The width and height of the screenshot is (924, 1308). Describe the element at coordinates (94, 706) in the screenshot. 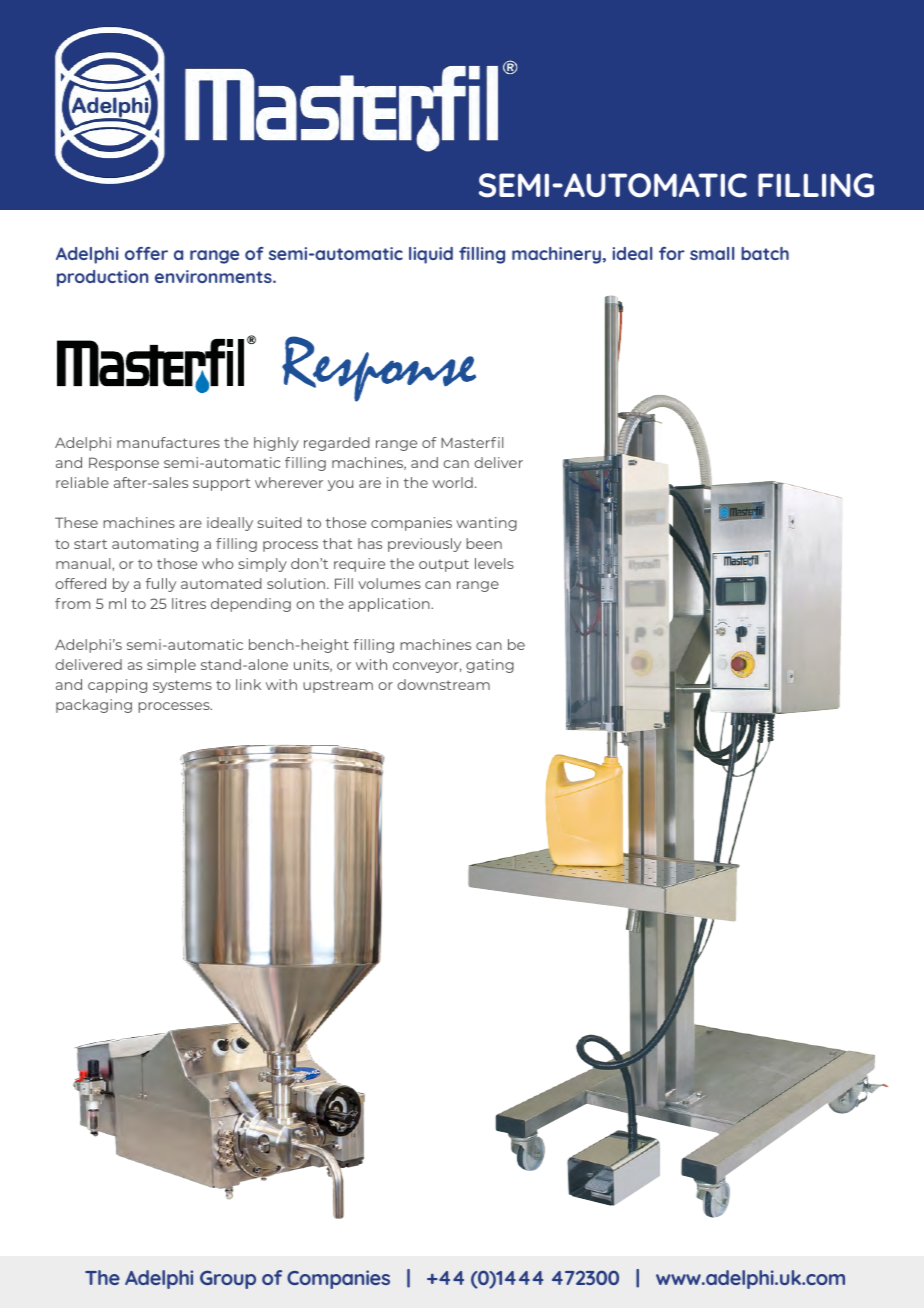

I see `packaging` at that location.
